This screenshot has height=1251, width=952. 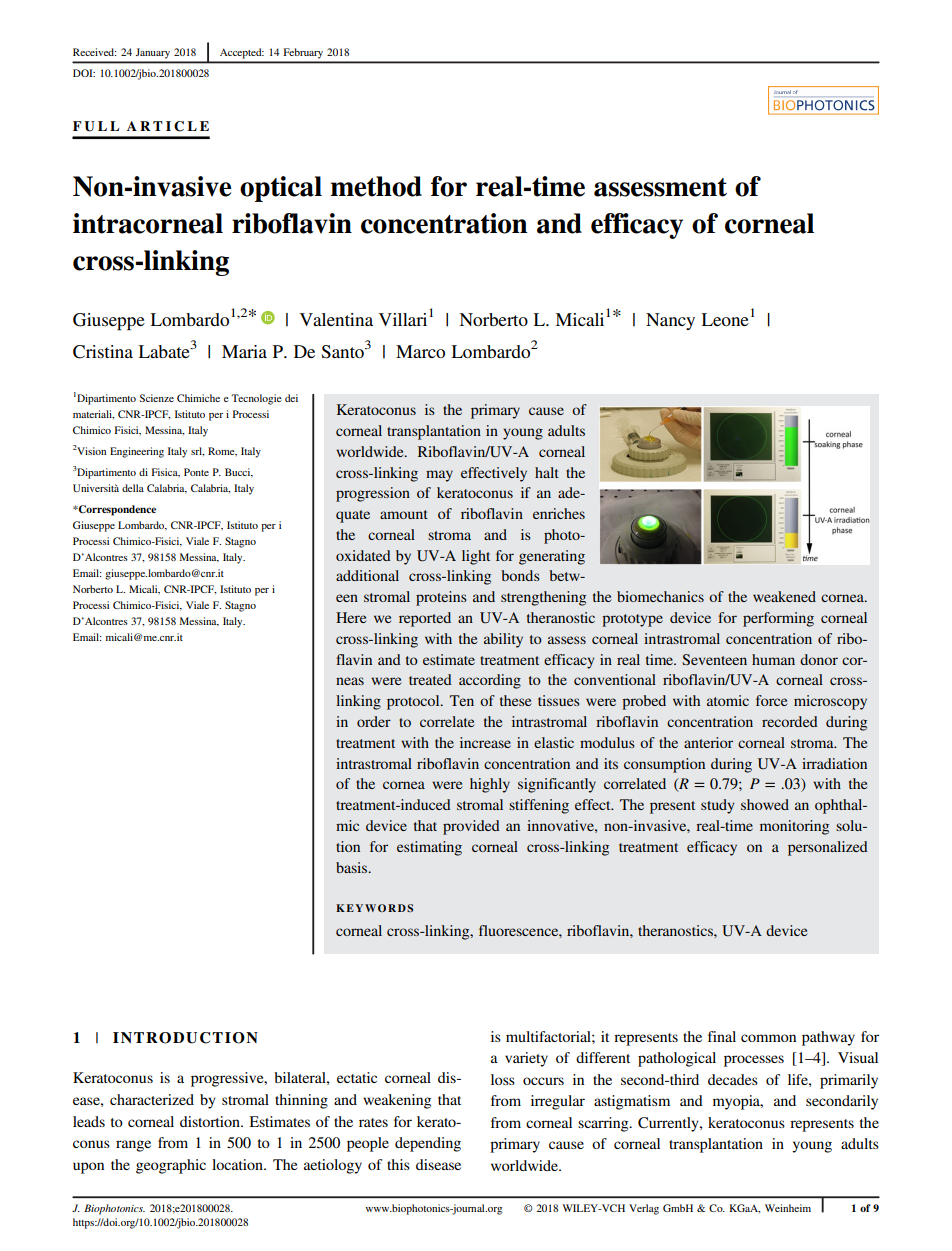 I want to click on ARTICLE, so click(x=168, y=126).
